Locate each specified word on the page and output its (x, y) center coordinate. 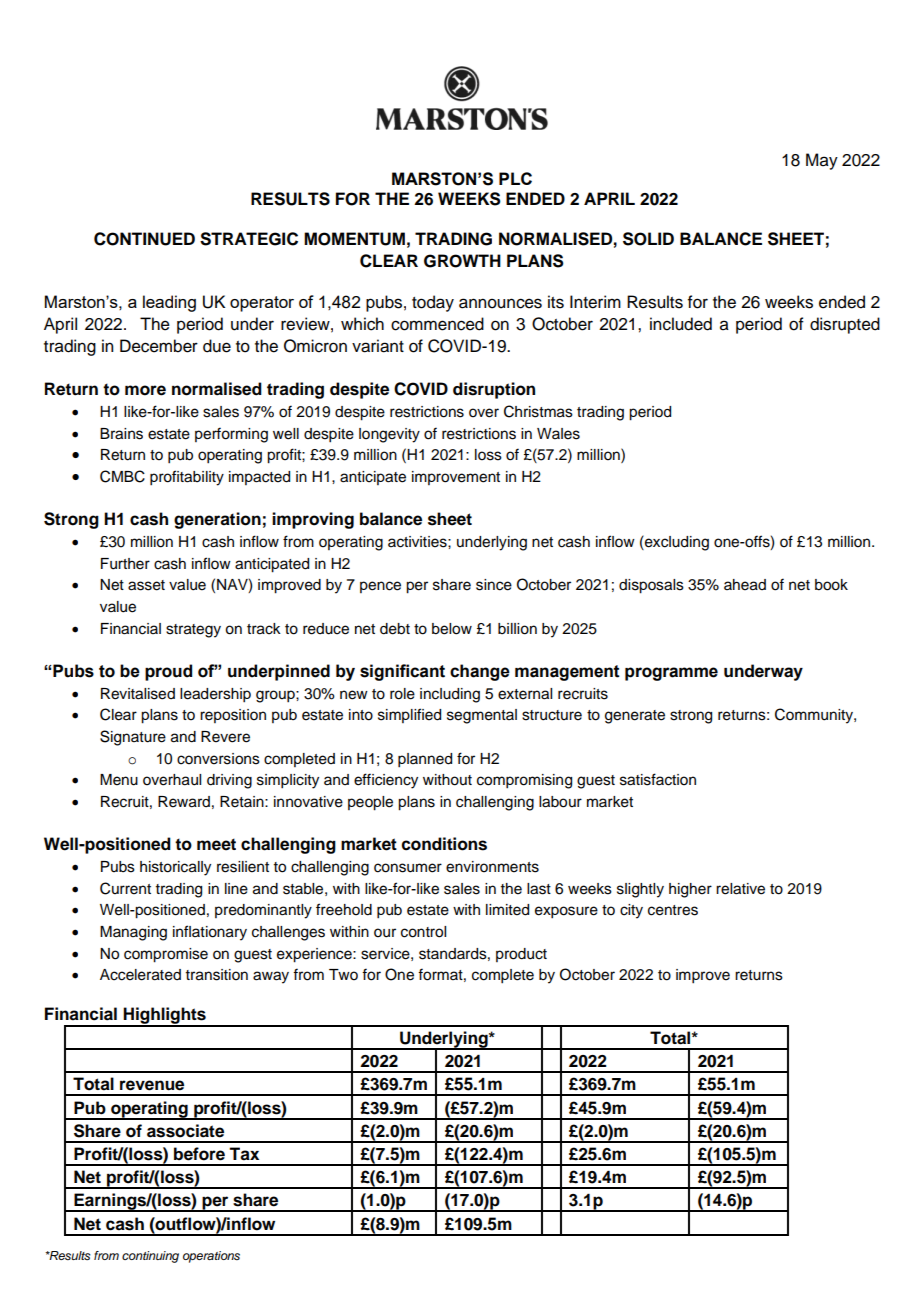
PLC (515, 178)
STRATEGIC (249, 239)
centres (673, 910)
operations (211, 1257)
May (822, 161)
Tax (244, 1154)
